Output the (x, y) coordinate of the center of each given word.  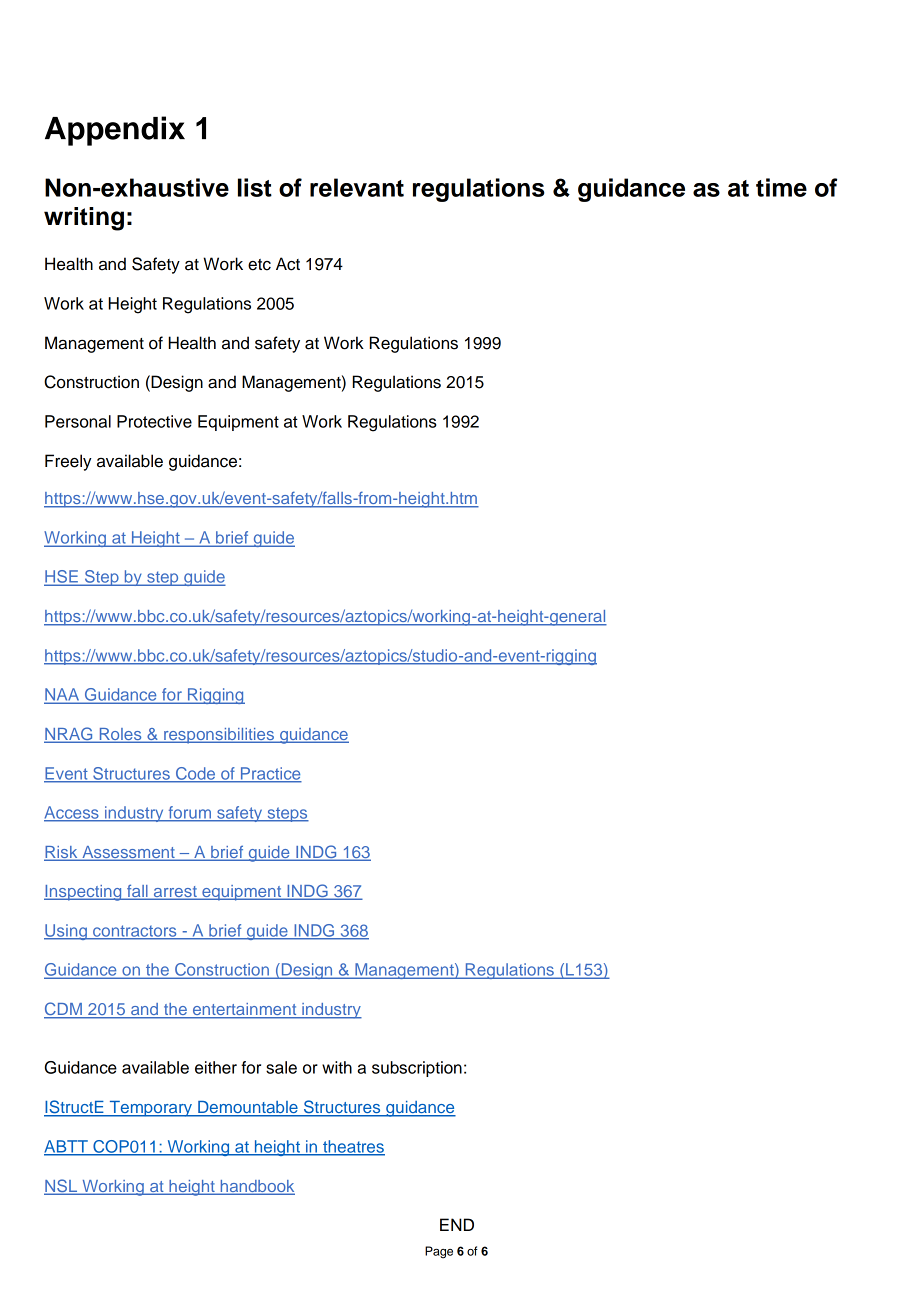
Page (439, 1252)
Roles (120, 735)
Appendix (115, 131)
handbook (256, 1187)
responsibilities (219, 736)
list (255, 187)
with (337, 1067)
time (781, 187)
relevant (357, 187)
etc (259, 265)
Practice (270, 774)
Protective (154, 421)
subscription (417, 1069)
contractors (135, 932)
